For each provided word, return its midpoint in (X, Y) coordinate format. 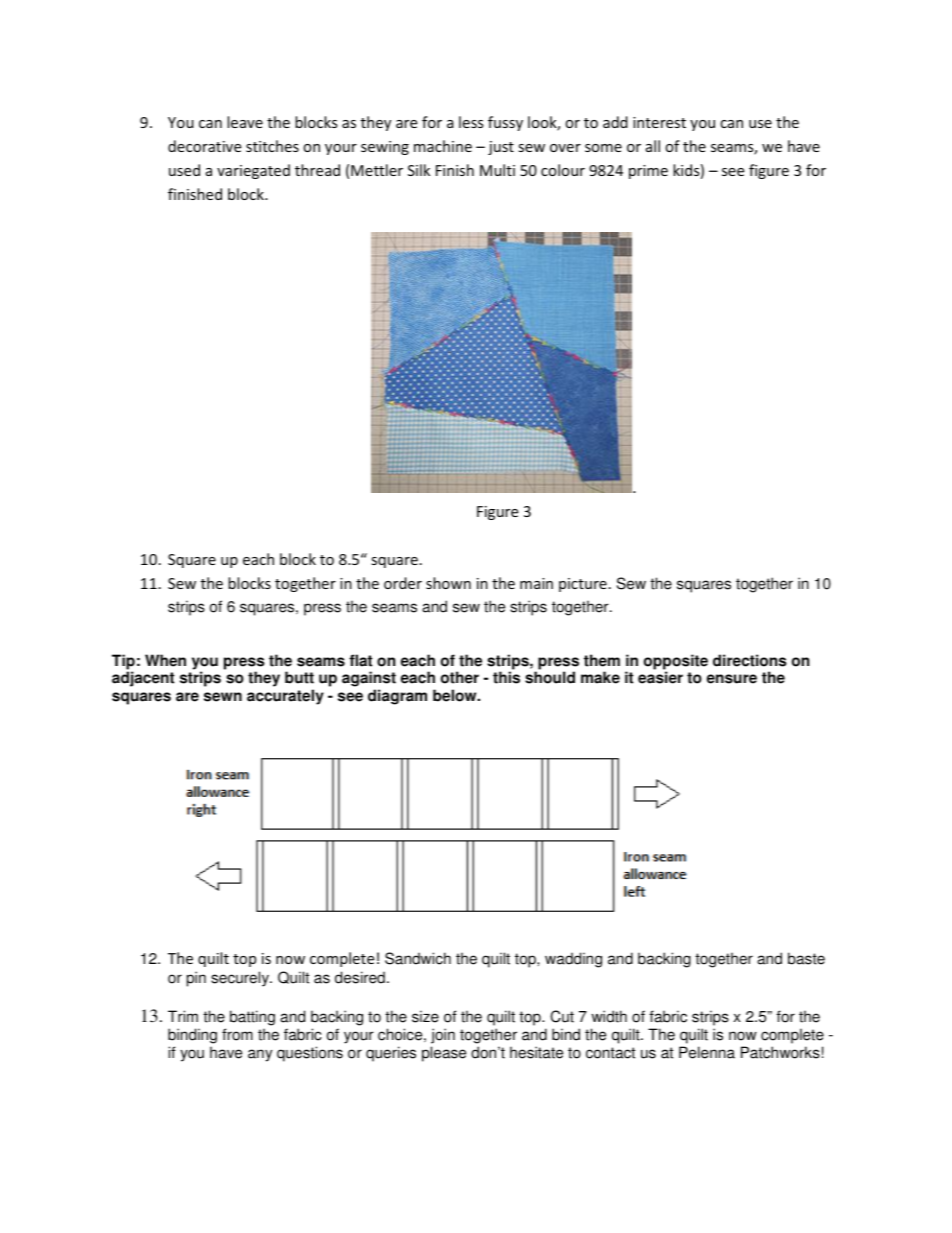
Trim (183, 1016)
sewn (223, 697)
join (443, 1036)
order (403, 583)
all (653, 146)
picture (583, 585)
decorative (204, 146)
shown (448, 583)
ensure (732, 679)
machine (443, 146)
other (460, 677)
